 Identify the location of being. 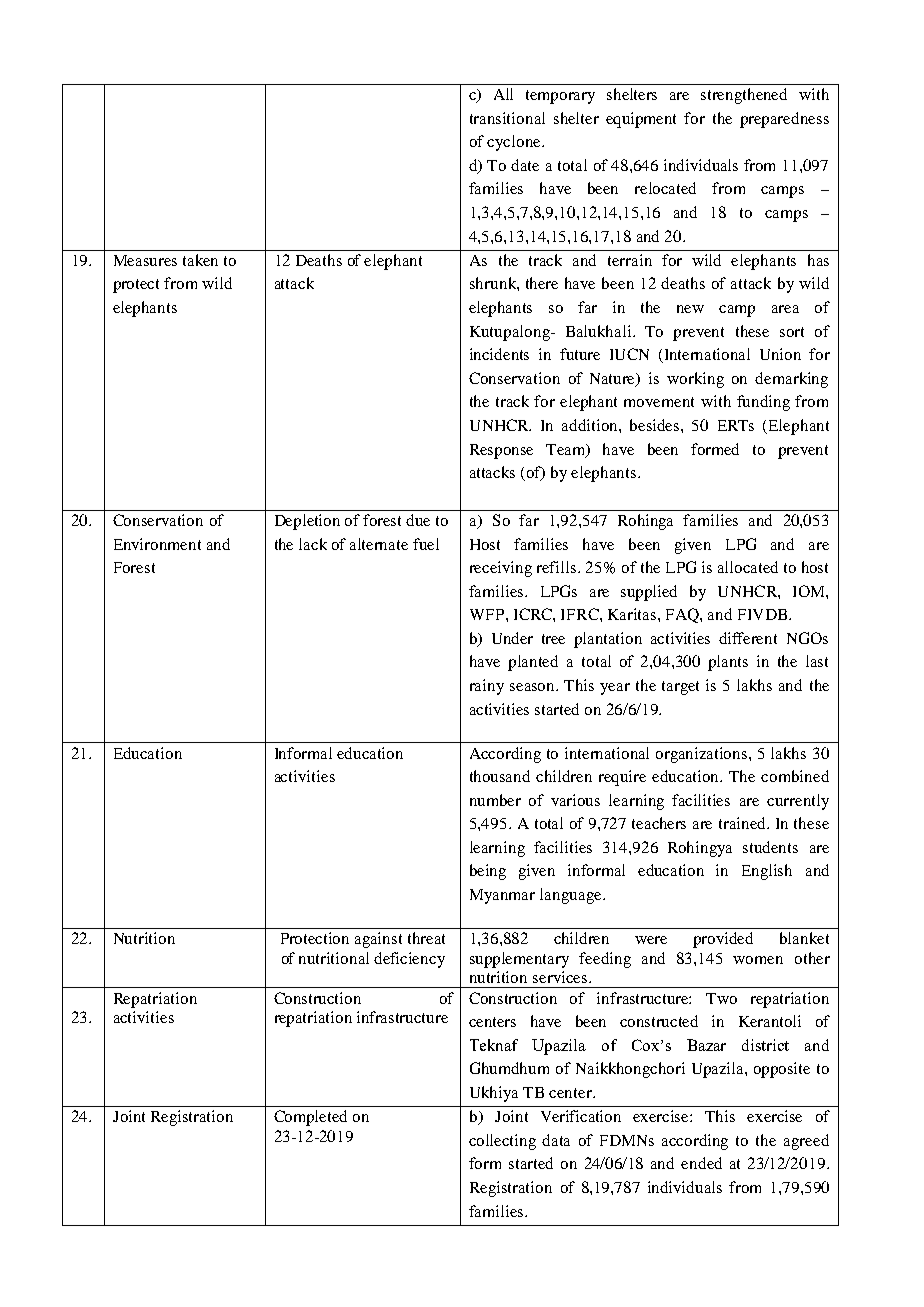
(488, 872).
